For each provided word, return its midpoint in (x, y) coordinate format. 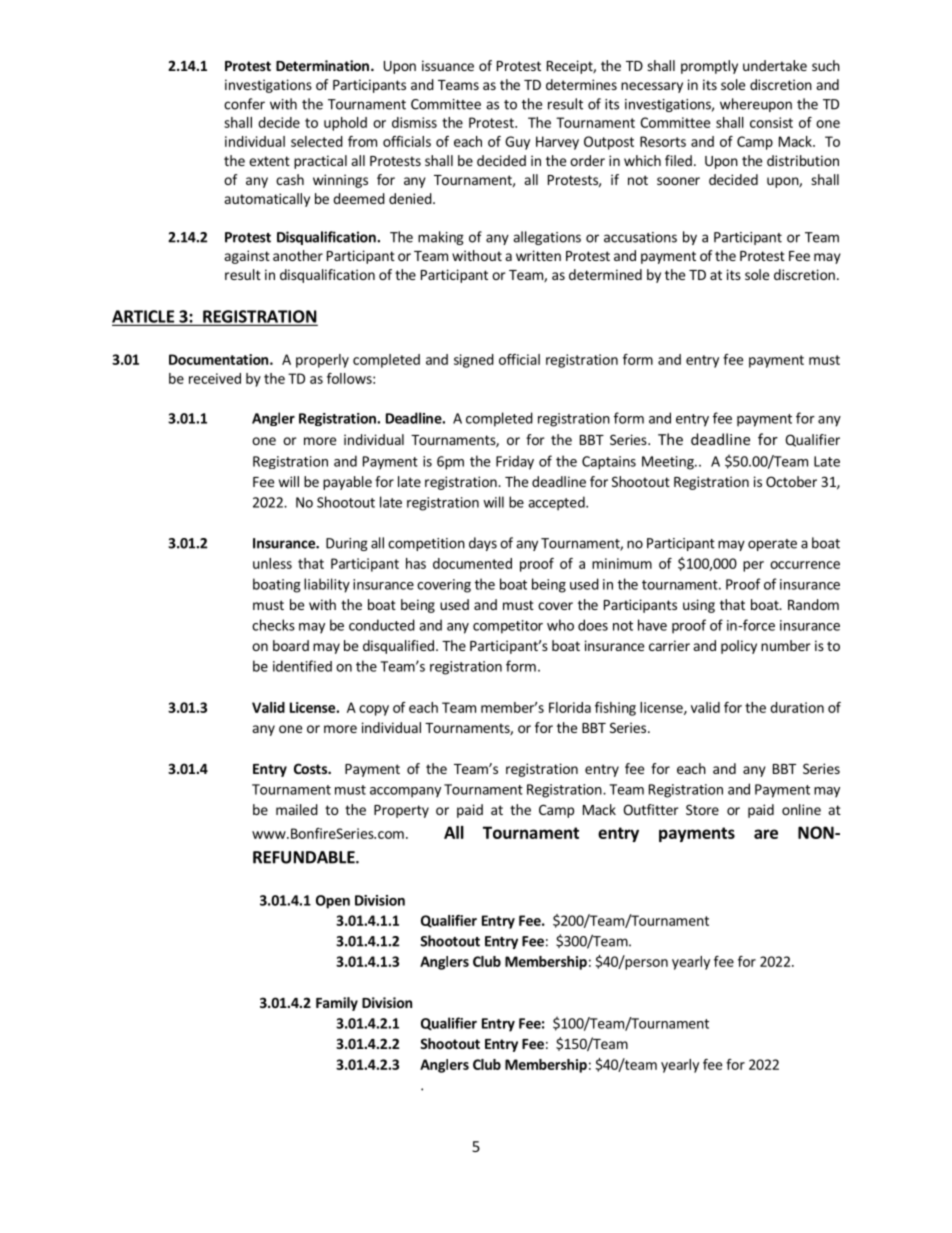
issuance (448, 65)
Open (333, 902)
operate (772, 545)
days (483, 544)
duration (797, 707)
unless (272, 563)
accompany (405, 792)
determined (605, 274)
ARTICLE (144, 317)
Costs (311, 768)
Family (337, 1004)
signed (474, 361)
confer (244, 104)
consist (771, 122)
